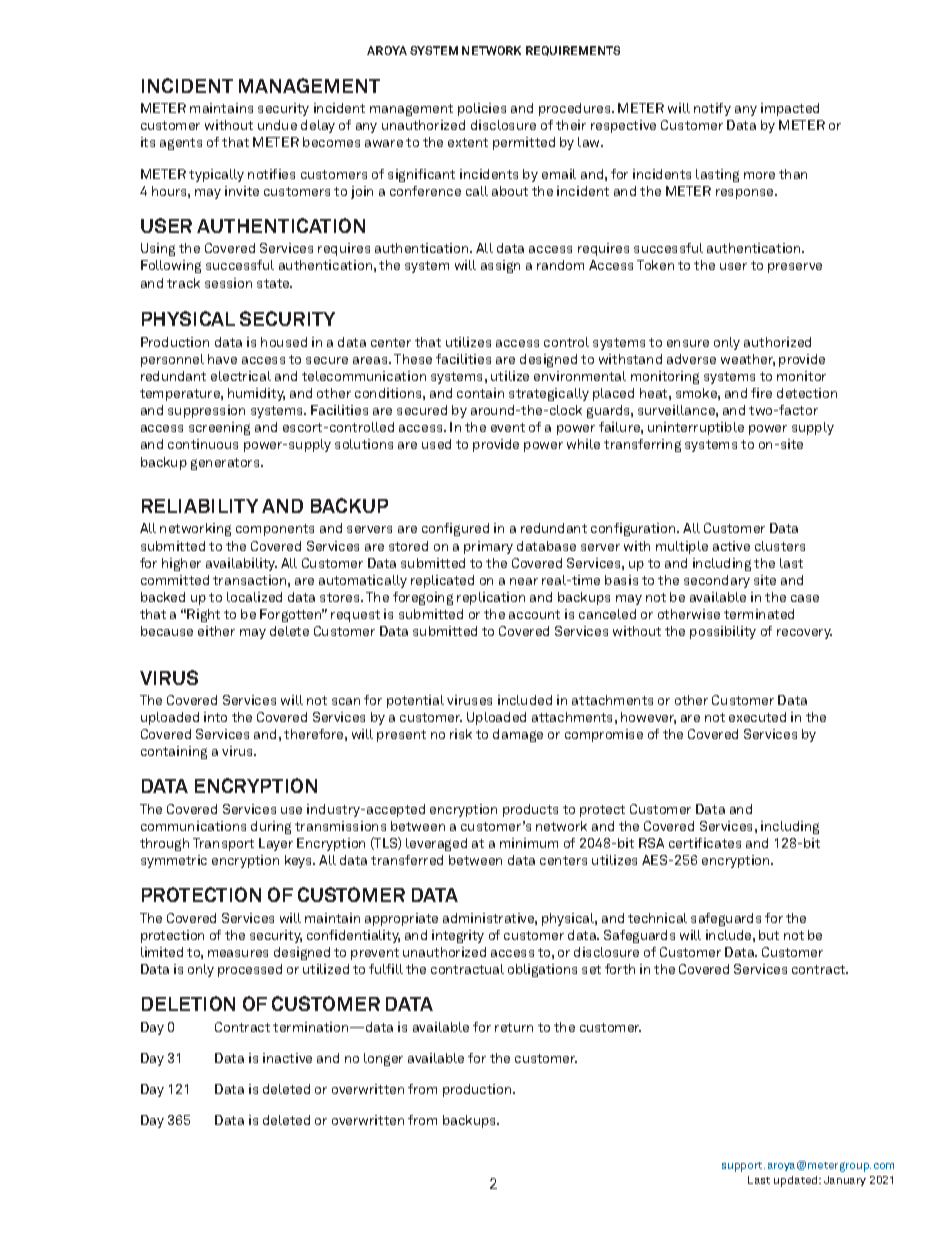  What do you see at coordinates (759, 614) in the document?
I see `terminated` at bounding box center [759, 614].
